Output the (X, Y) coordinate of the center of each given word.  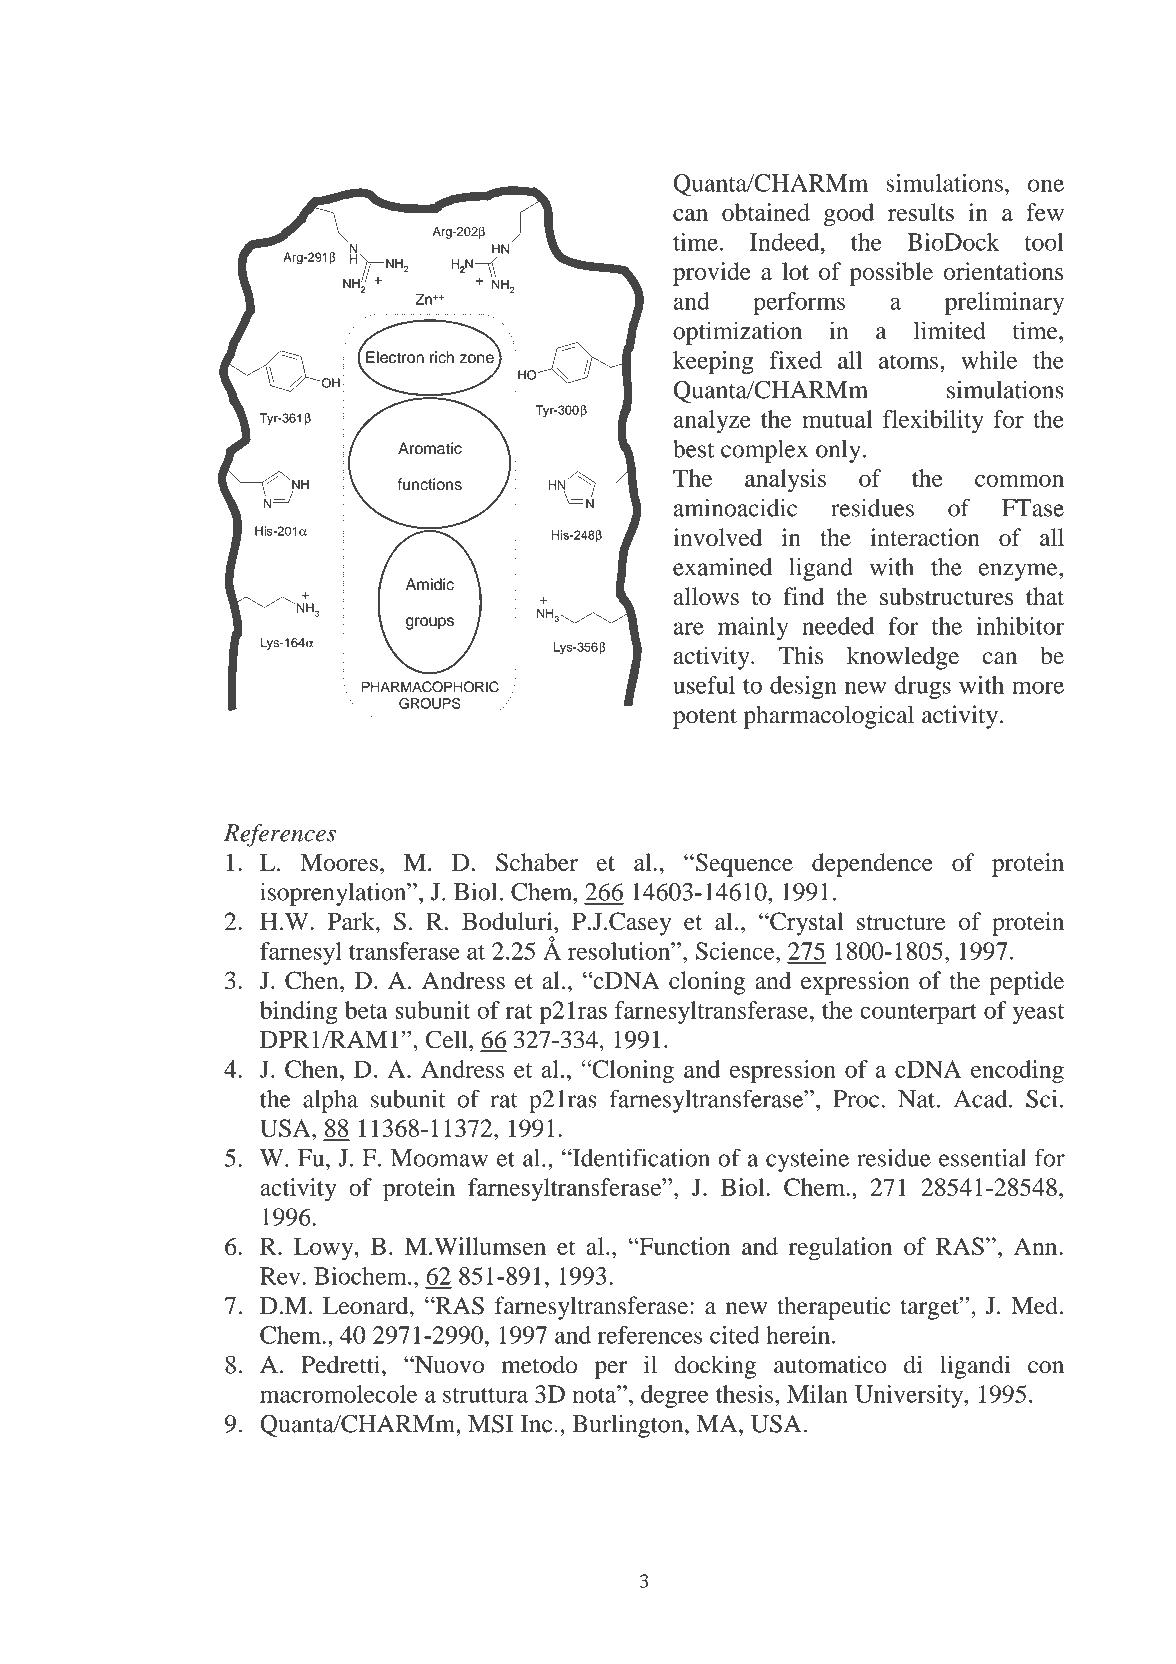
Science (736, 951)
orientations (1003, 271)
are (689, 628)
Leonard (367, 1306)
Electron (395, 357)
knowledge (903, 658)
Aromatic (430, 448)
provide (712, 274)
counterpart (918, 1014)
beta (366, 1010)
